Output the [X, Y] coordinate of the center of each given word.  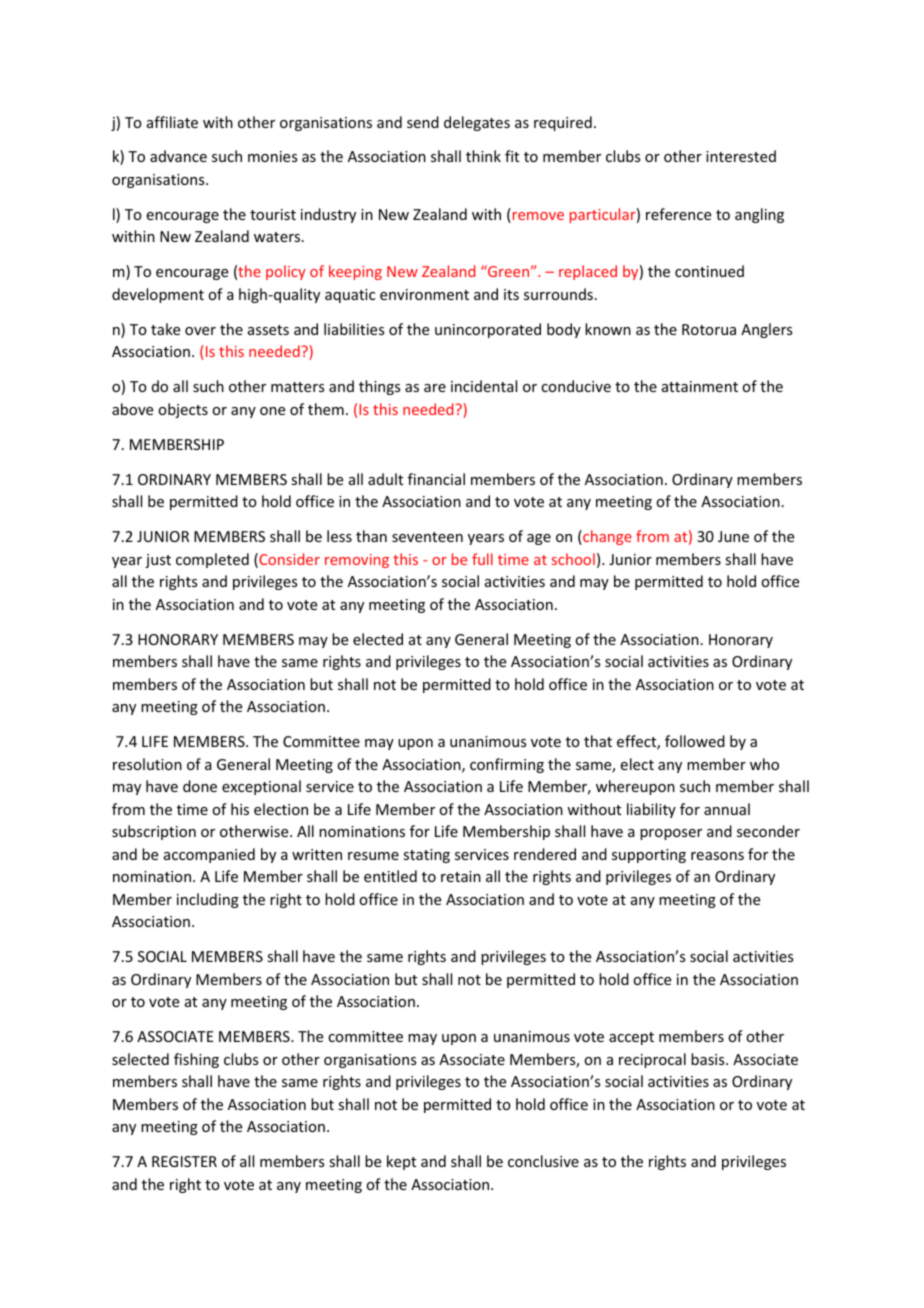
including [208, 900]
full [482, 559]
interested [741, 156]
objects [183, 410]
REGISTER [184, 1161]
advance [178, 156]
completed [212, 560]
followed [695, 741]
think [483, 156]
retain [461, 876]
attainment [700, 386]
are [435, 388]
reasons [717, 856]
